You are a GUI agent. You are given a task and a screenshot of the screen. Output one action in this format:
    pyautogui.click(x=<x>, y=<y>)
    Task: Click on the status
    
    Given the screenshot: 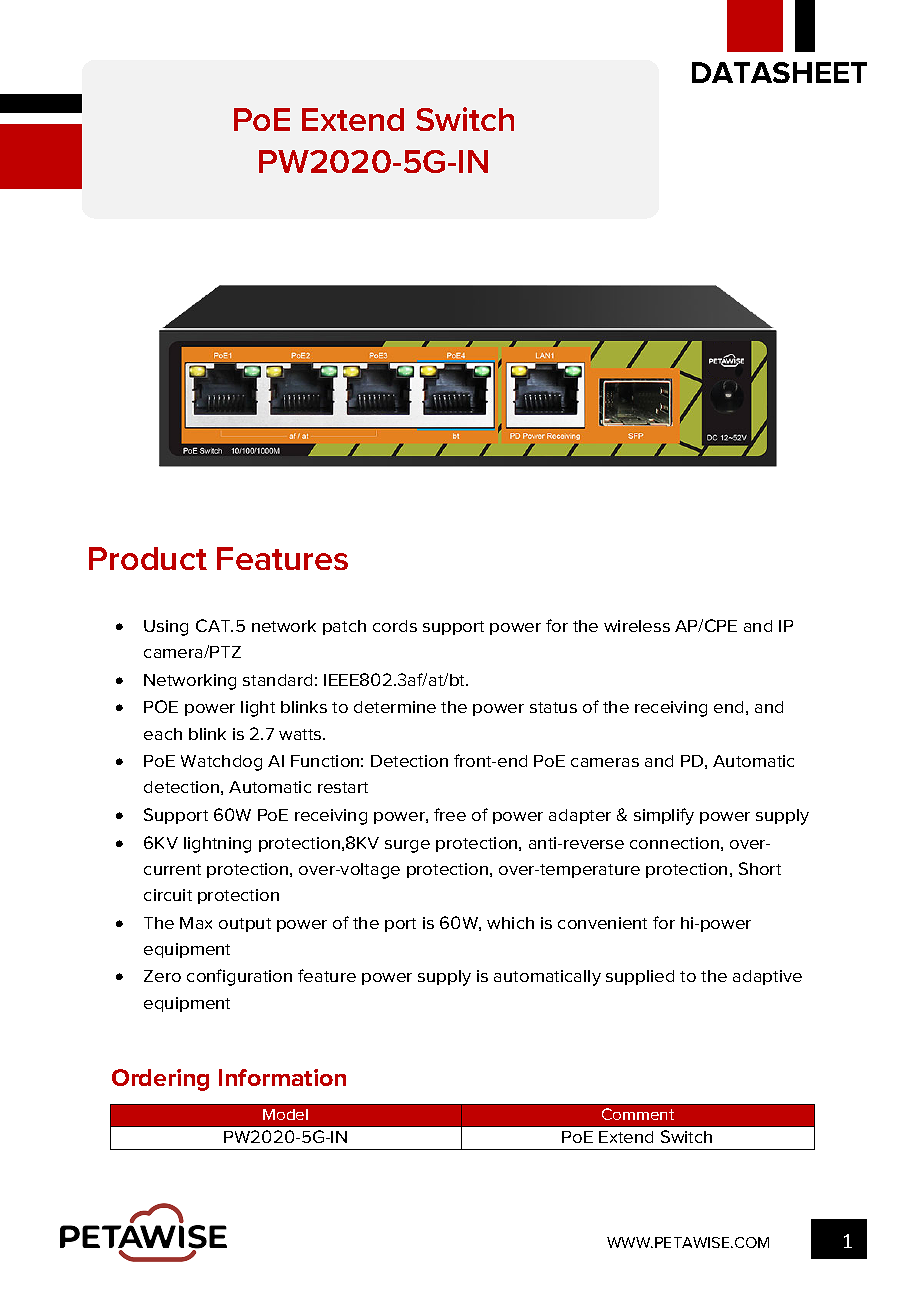 What is the action you would take?
    pyautogui.click(x=553, y=707)
